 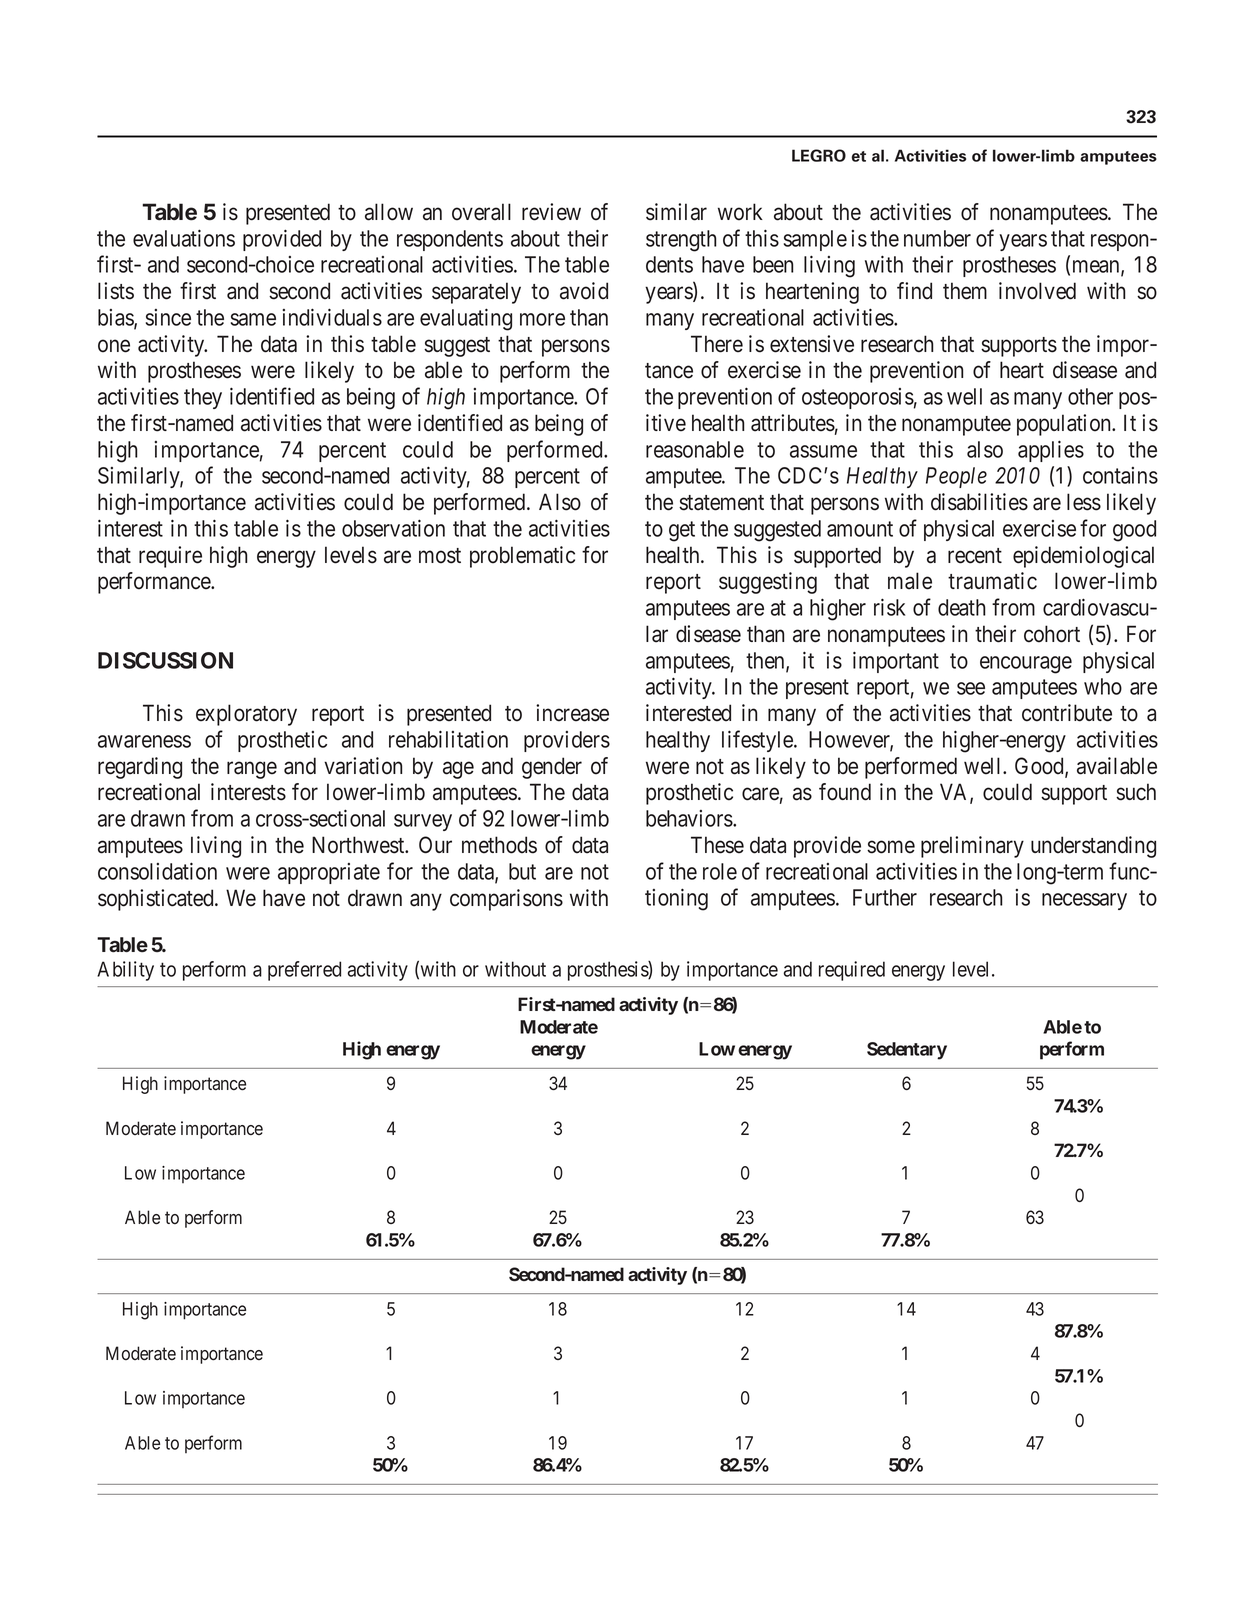 I want to click on they, so click(x=203, y=398).
